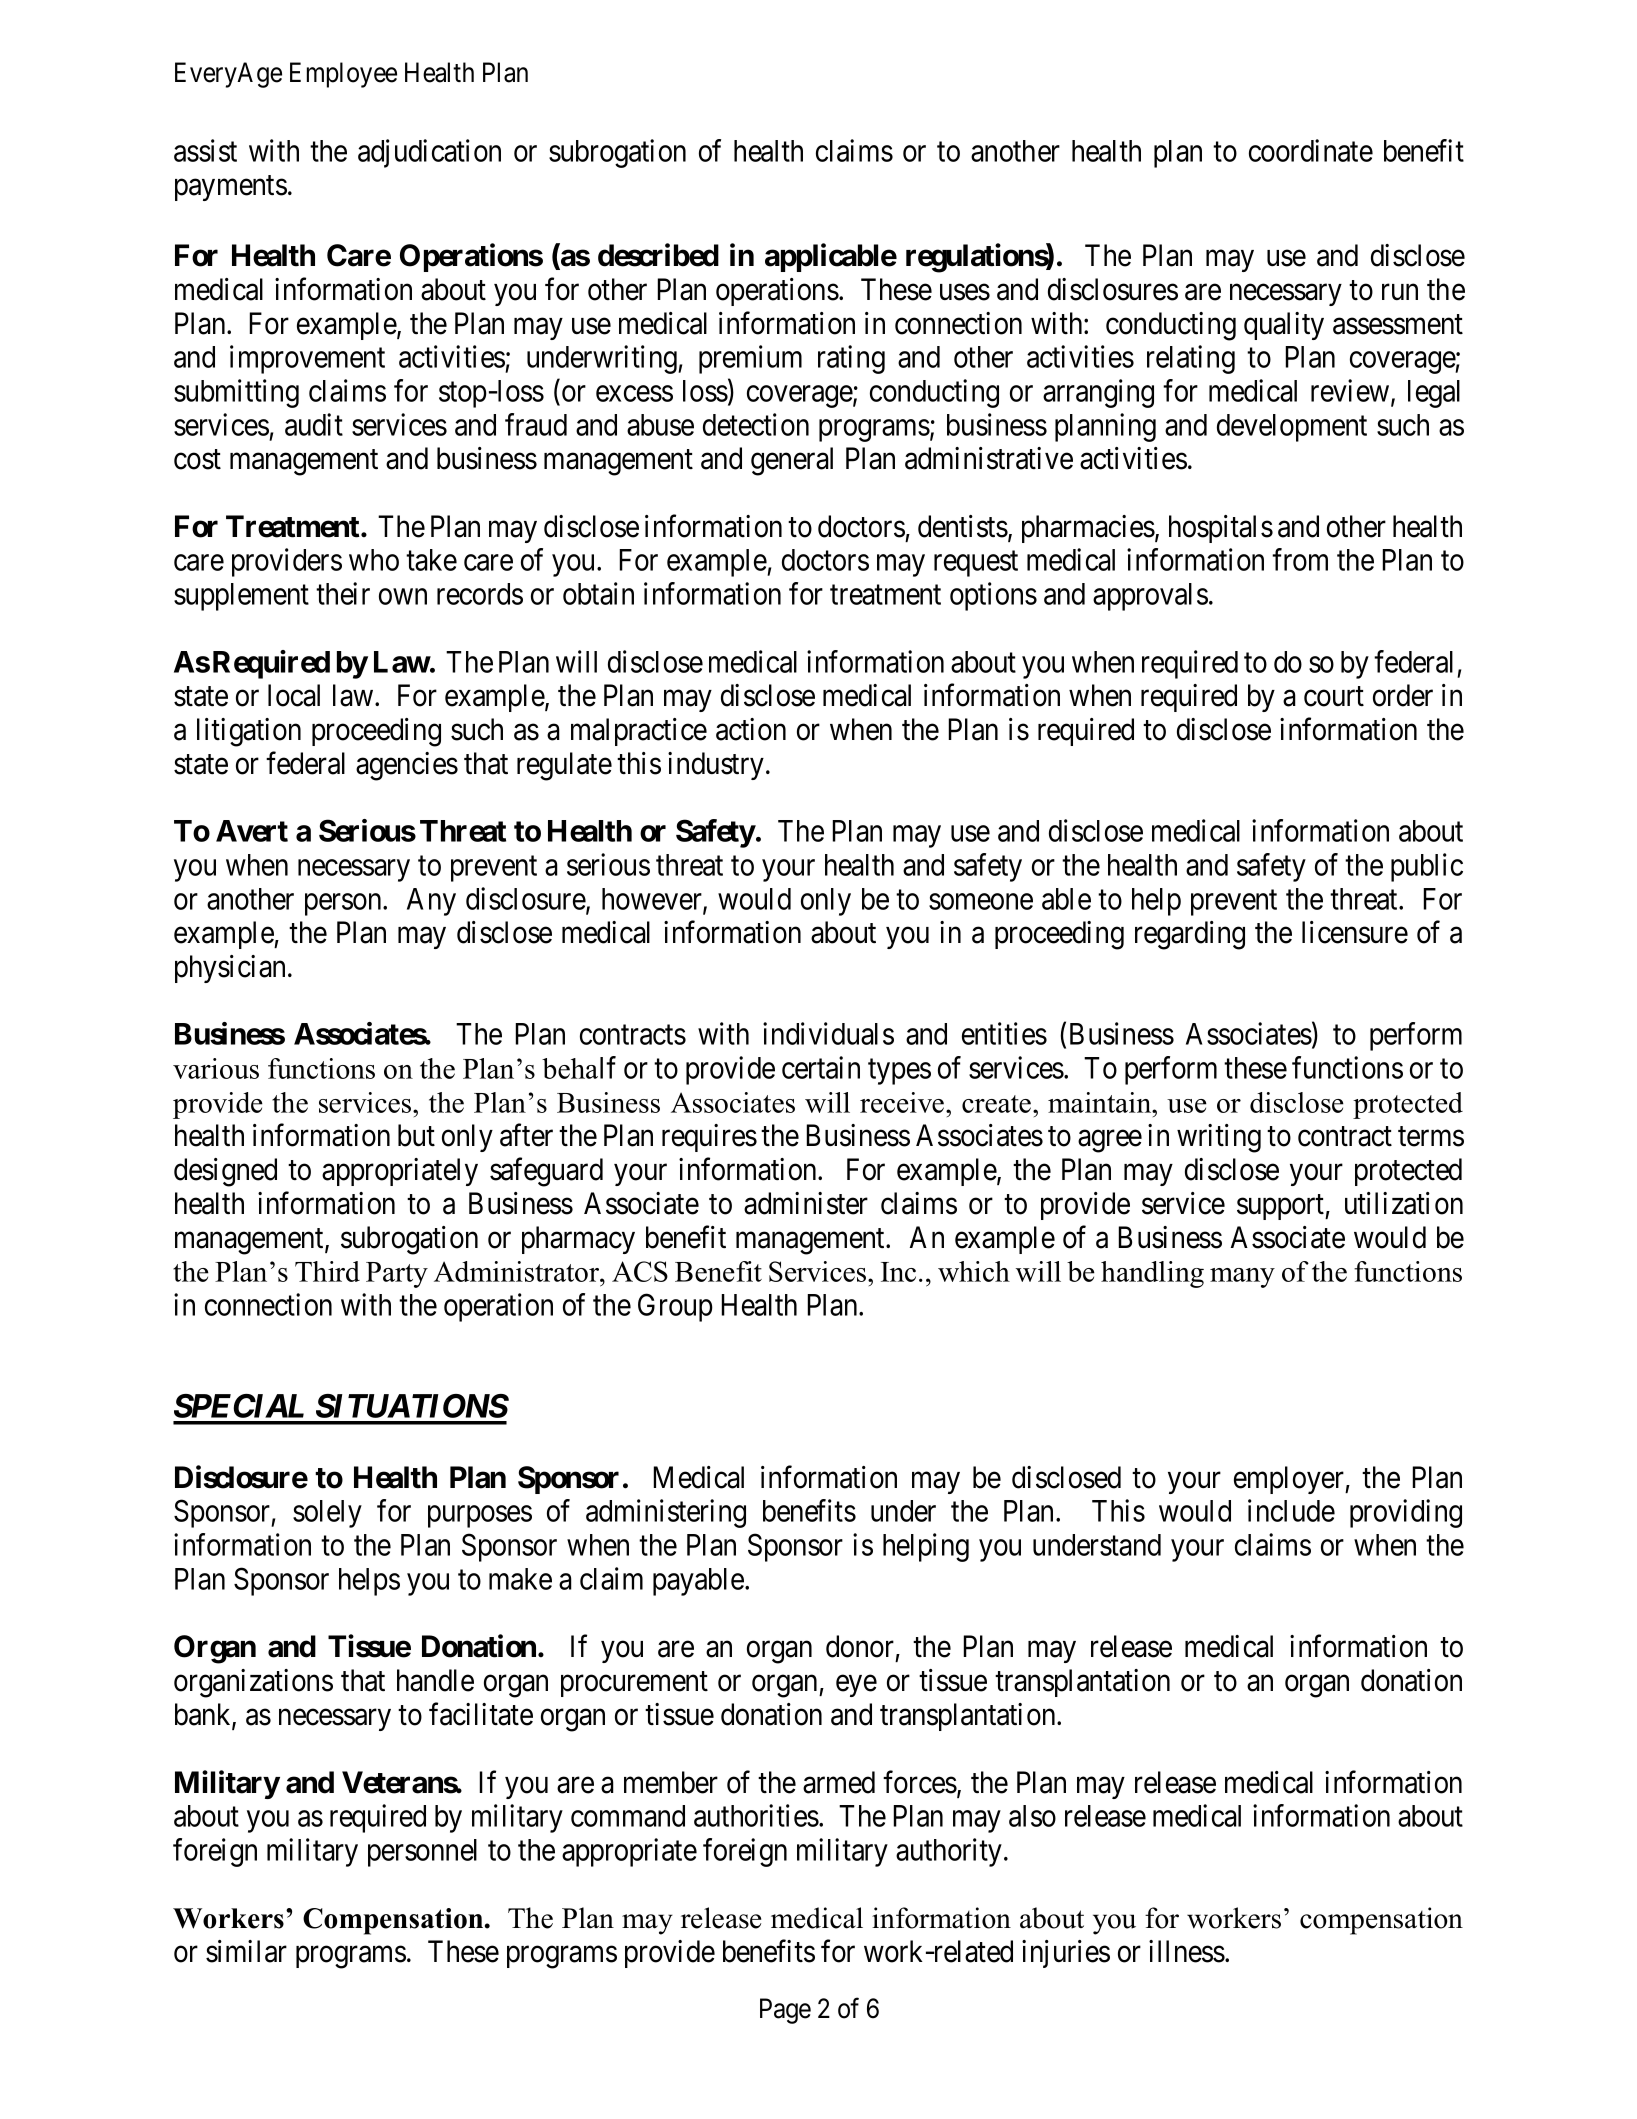  What do you see at coordinates (1311, 150) in the screenshot?
I see `coordinate` at bounding box center [1311, 150].
